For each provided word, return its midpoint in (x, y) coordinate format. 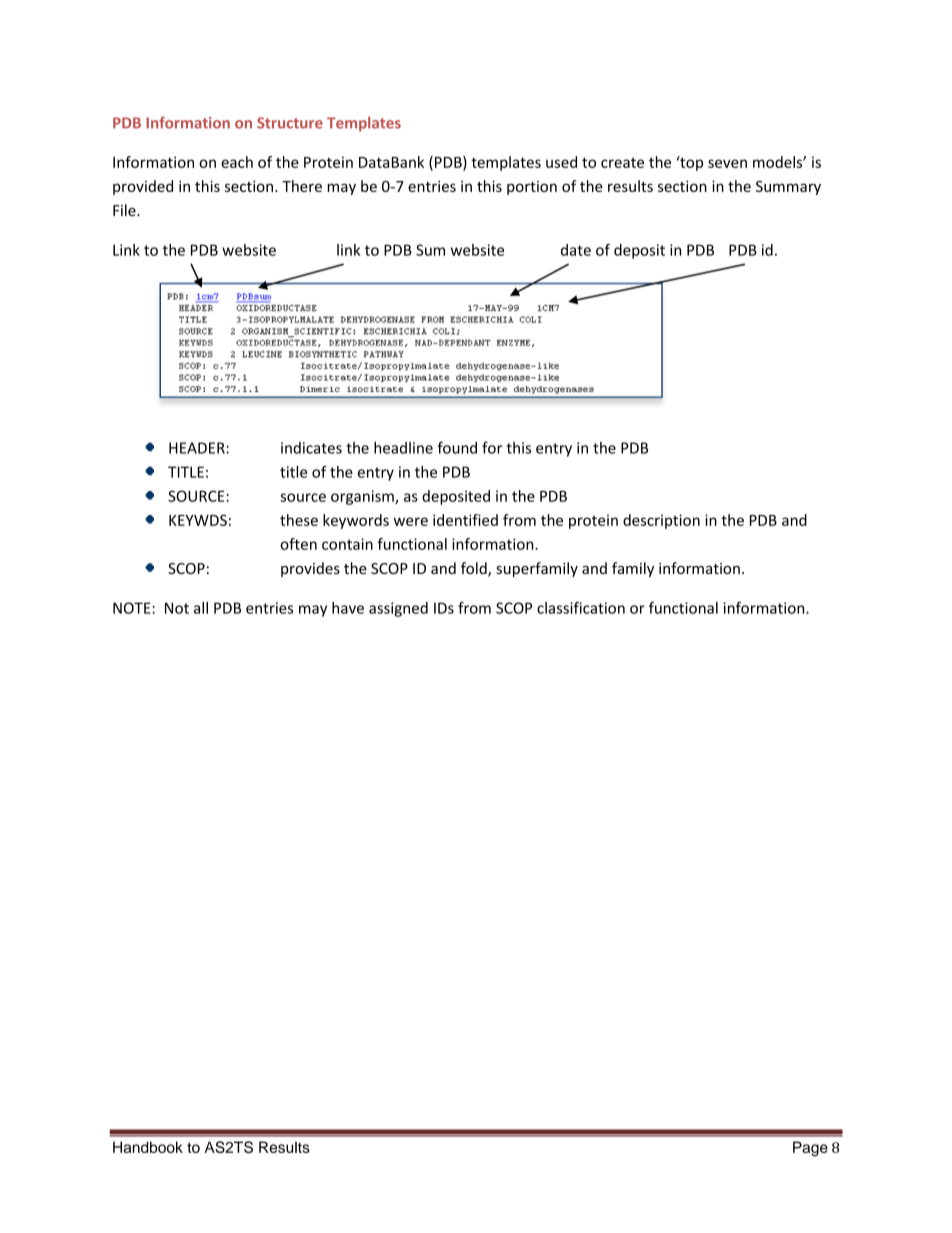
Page (810, 1149)
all (201, 608)
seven (727, 163)
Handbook (148, 1147)
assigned (398, 609)
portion (532, 188)
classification (581, 608)
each (237, 162)
